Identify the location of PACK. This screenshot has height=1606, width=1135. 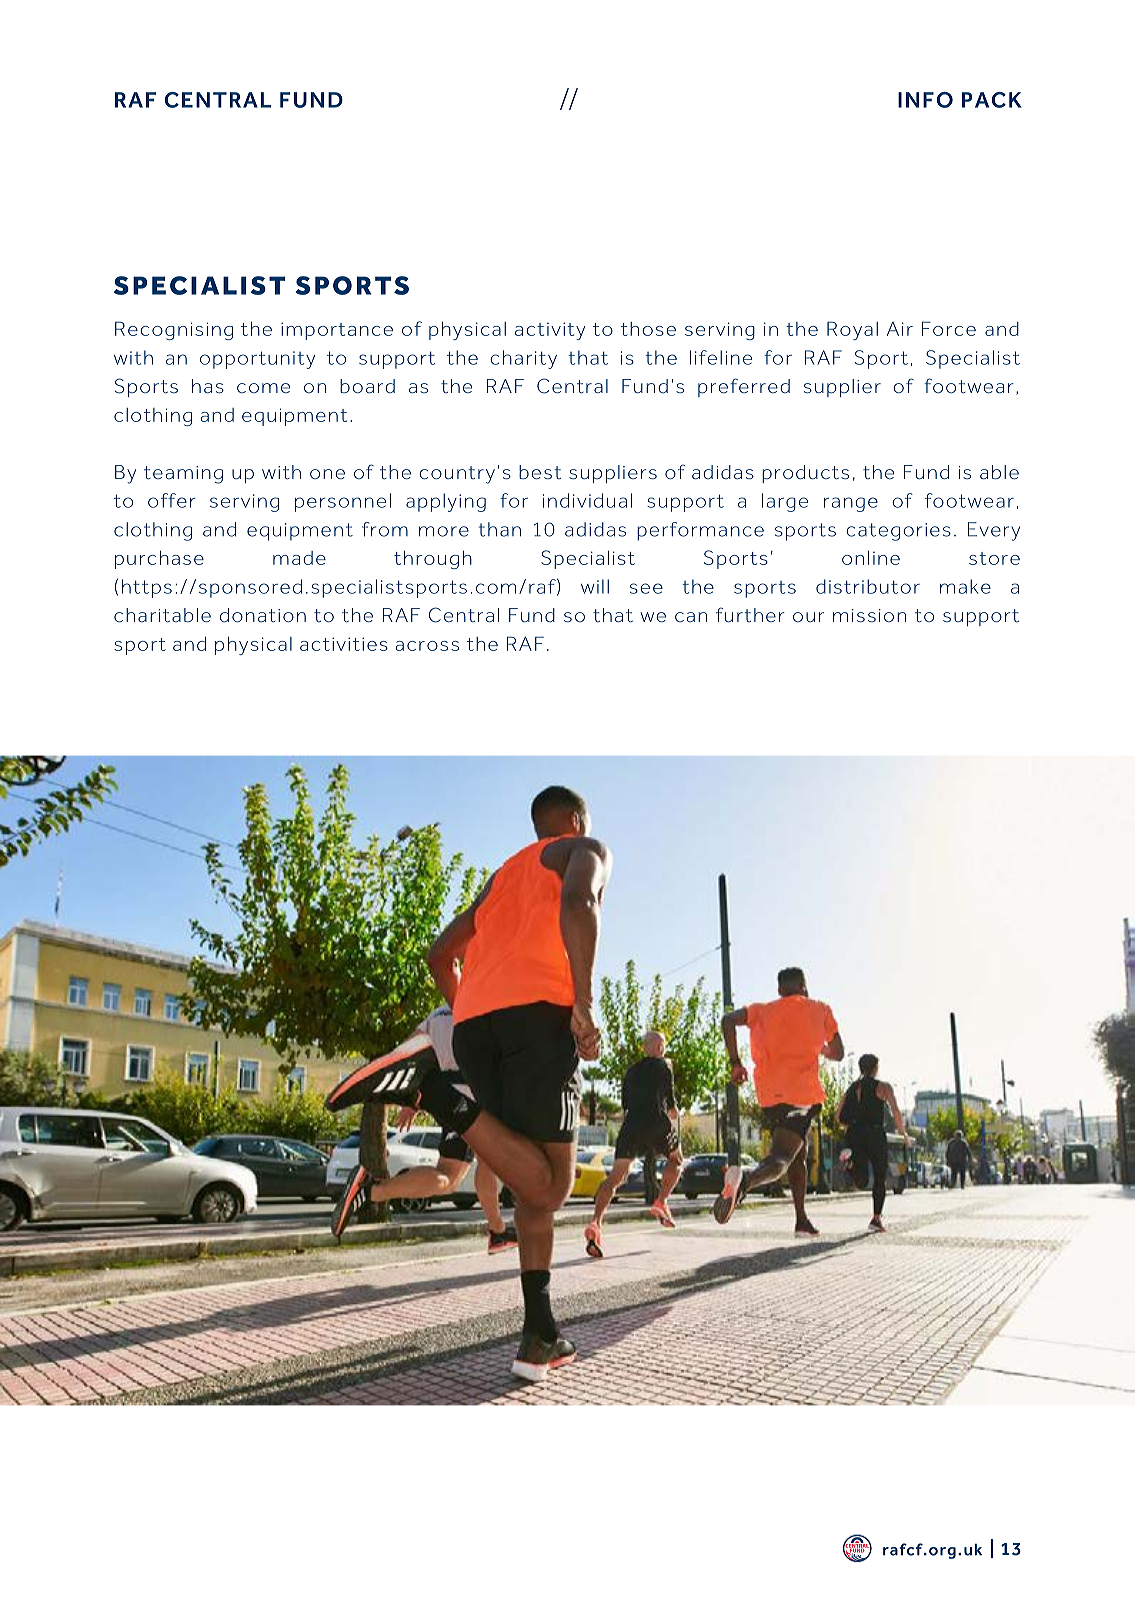
(992, 100).
